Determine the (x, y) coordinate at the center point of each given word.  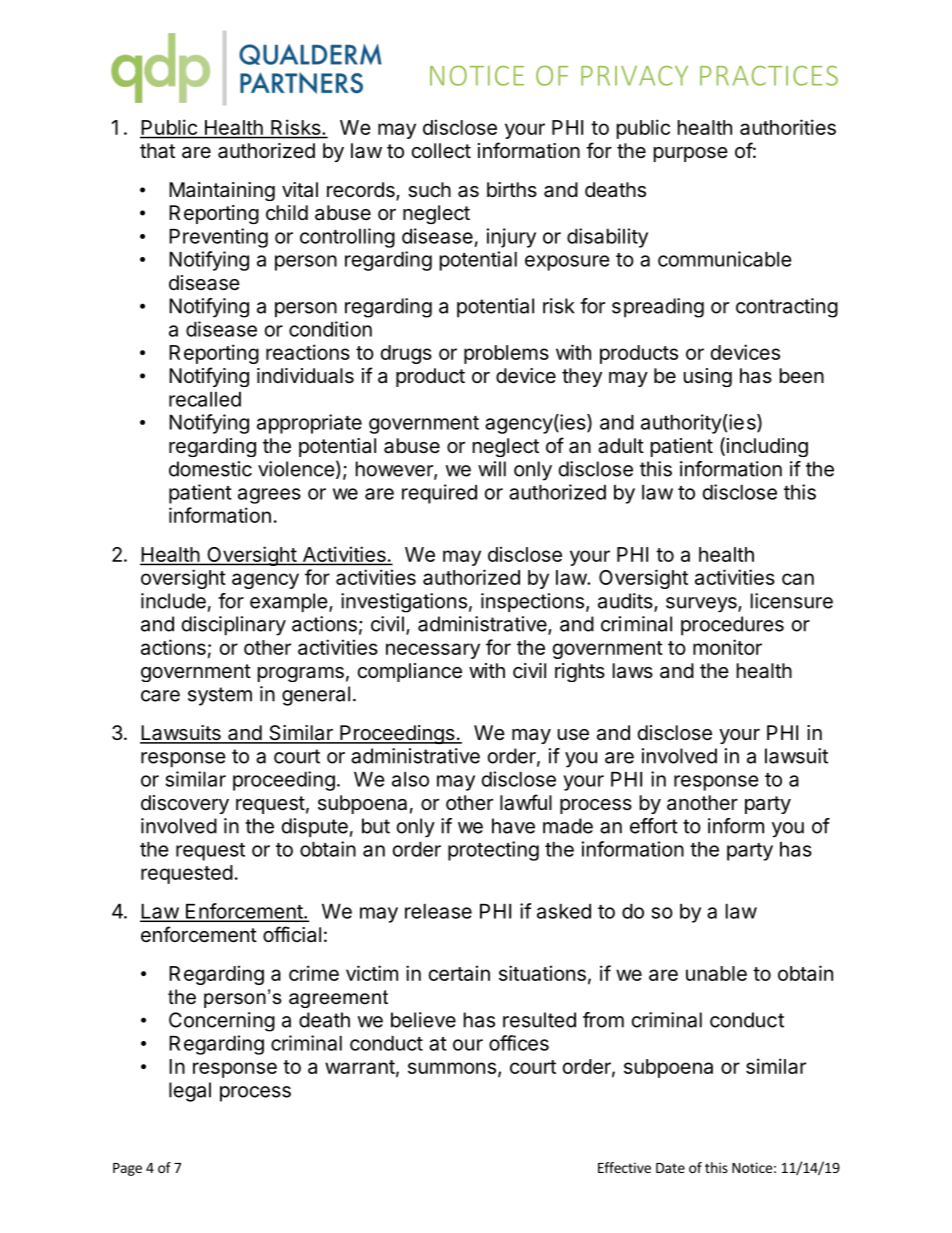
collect (441, 150)
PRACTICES (769, 75)
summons (452, 1068)
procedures (732, 626)
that (157, 151)
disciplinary (234, 626)
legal (190, 1092)
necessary (433, 651)
